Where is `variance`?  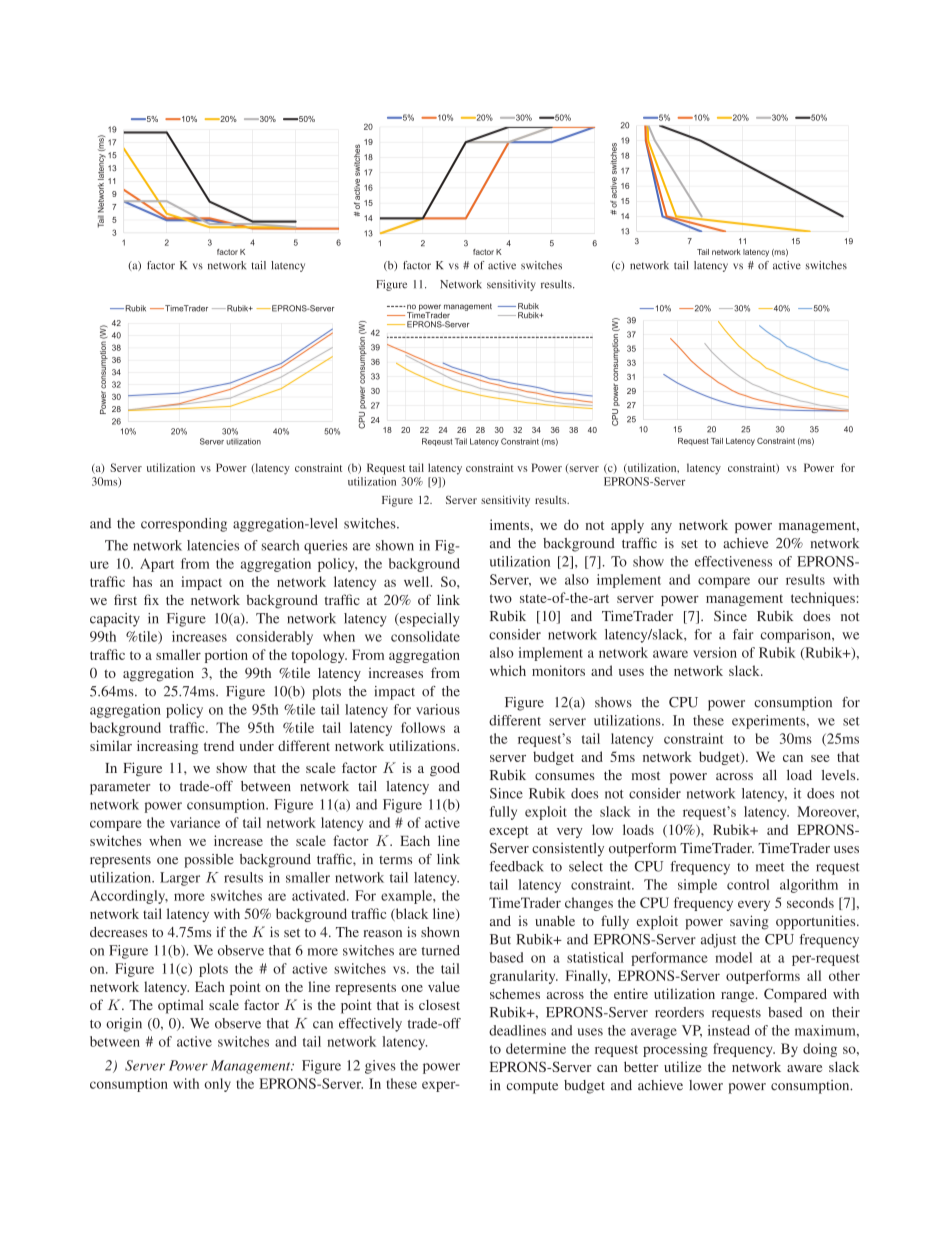 variance is located at coordinates (195, 822).
